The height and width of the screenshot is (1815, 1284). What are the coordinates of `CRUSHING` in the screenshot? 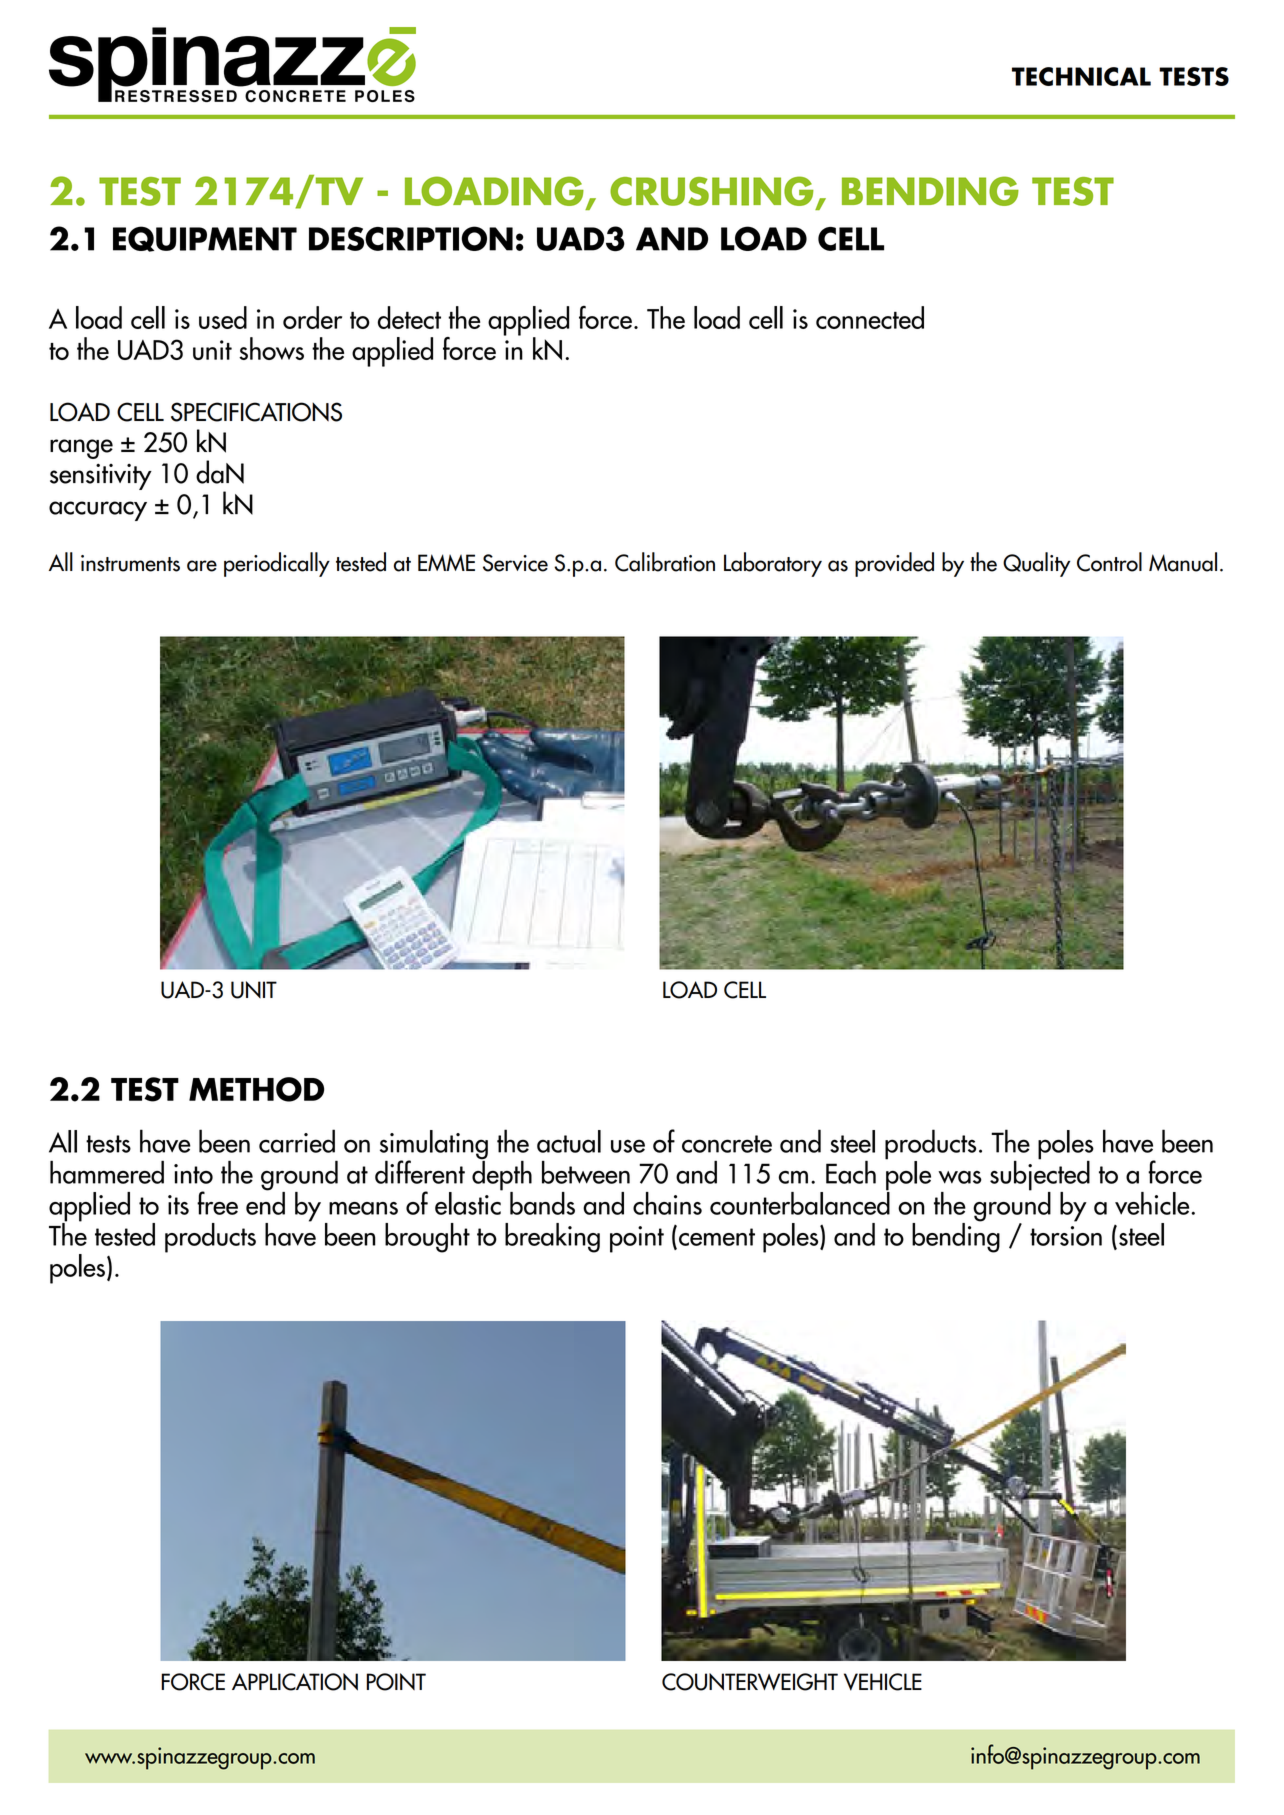 It's located at (712, 191).
